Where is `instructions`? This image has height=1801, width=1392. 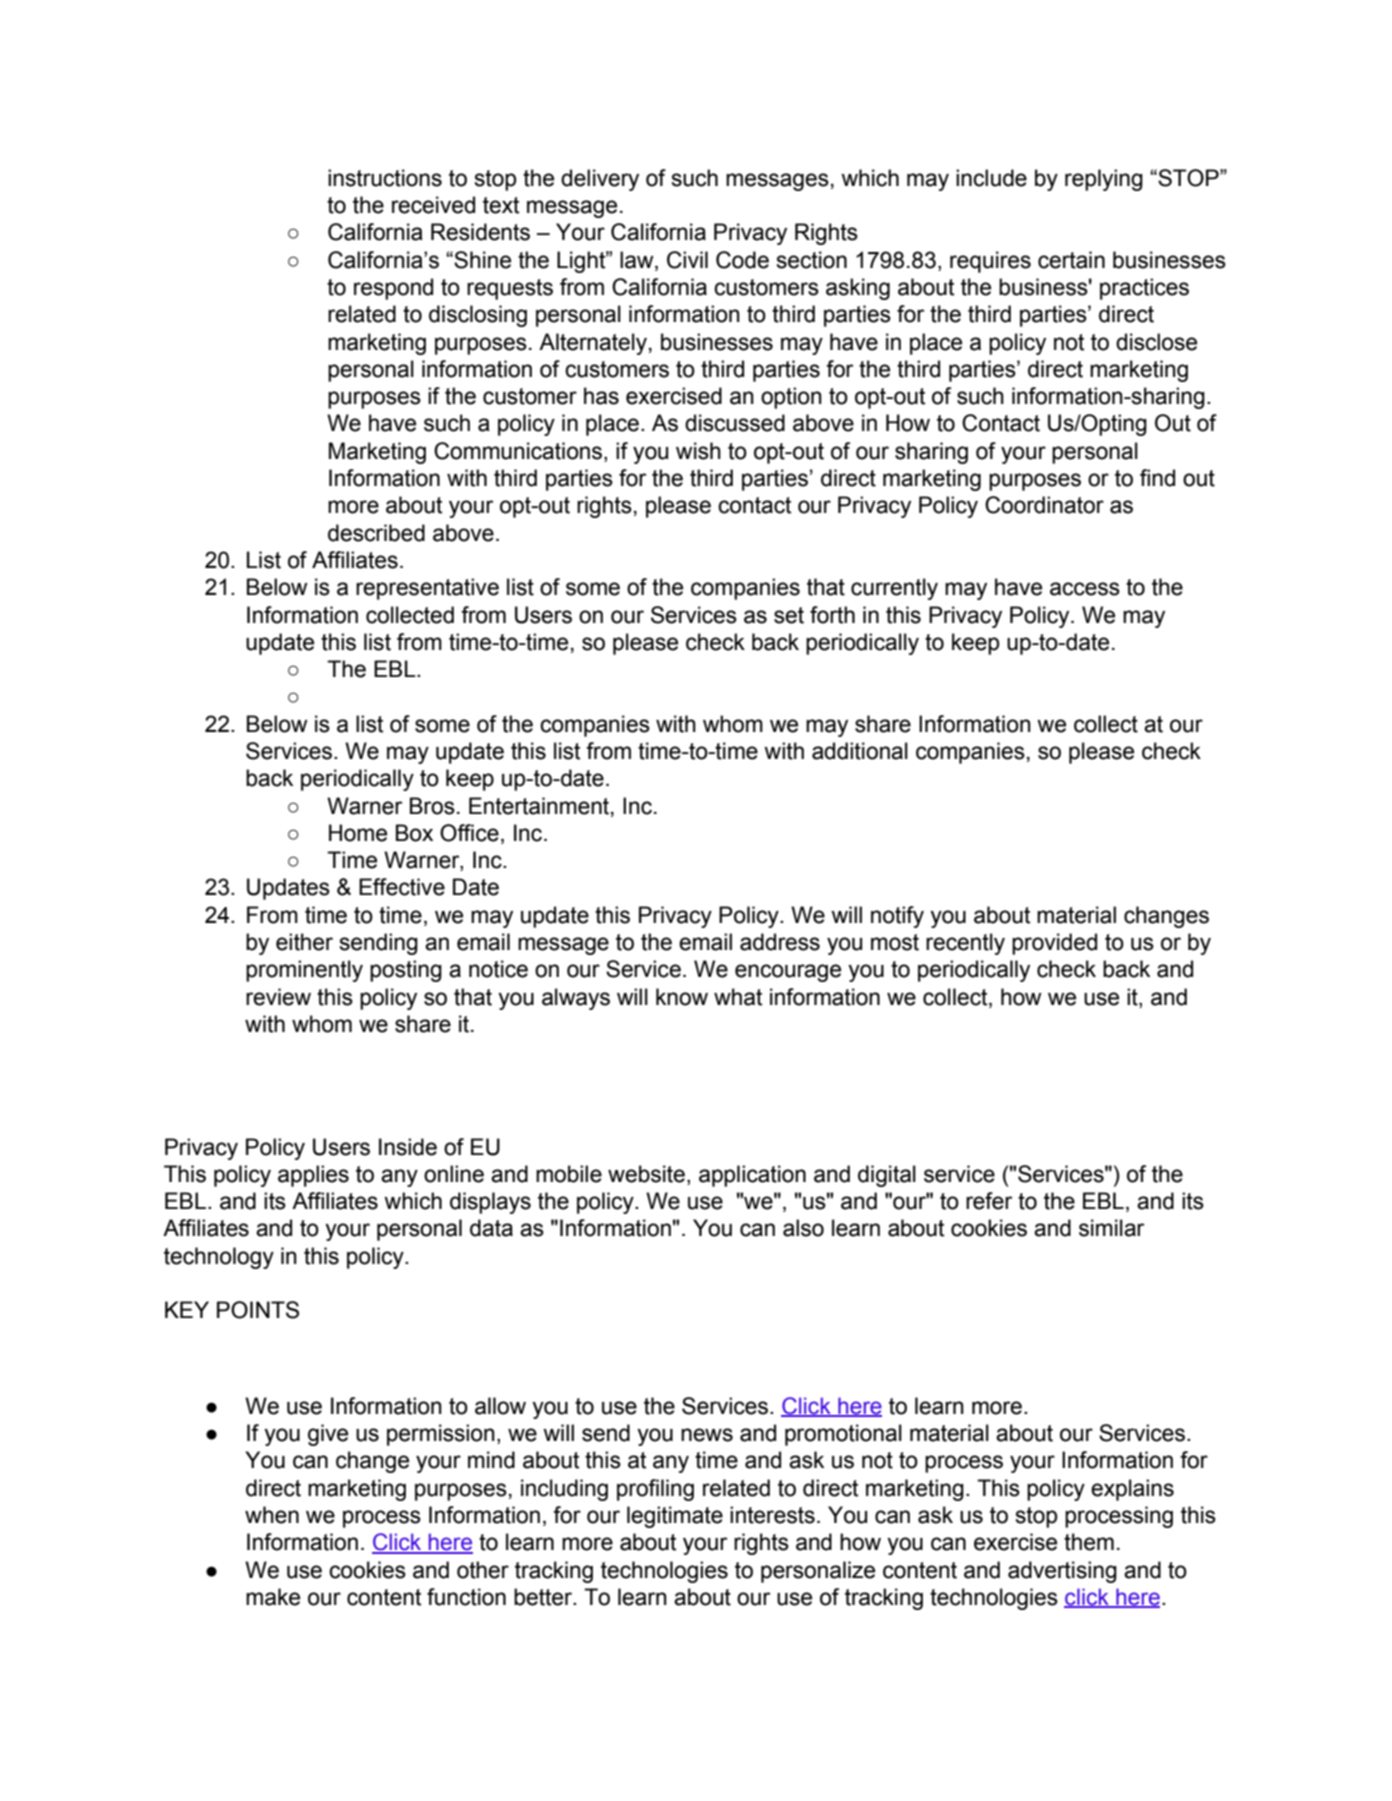
instructions is located at coordinates (385, 178).
